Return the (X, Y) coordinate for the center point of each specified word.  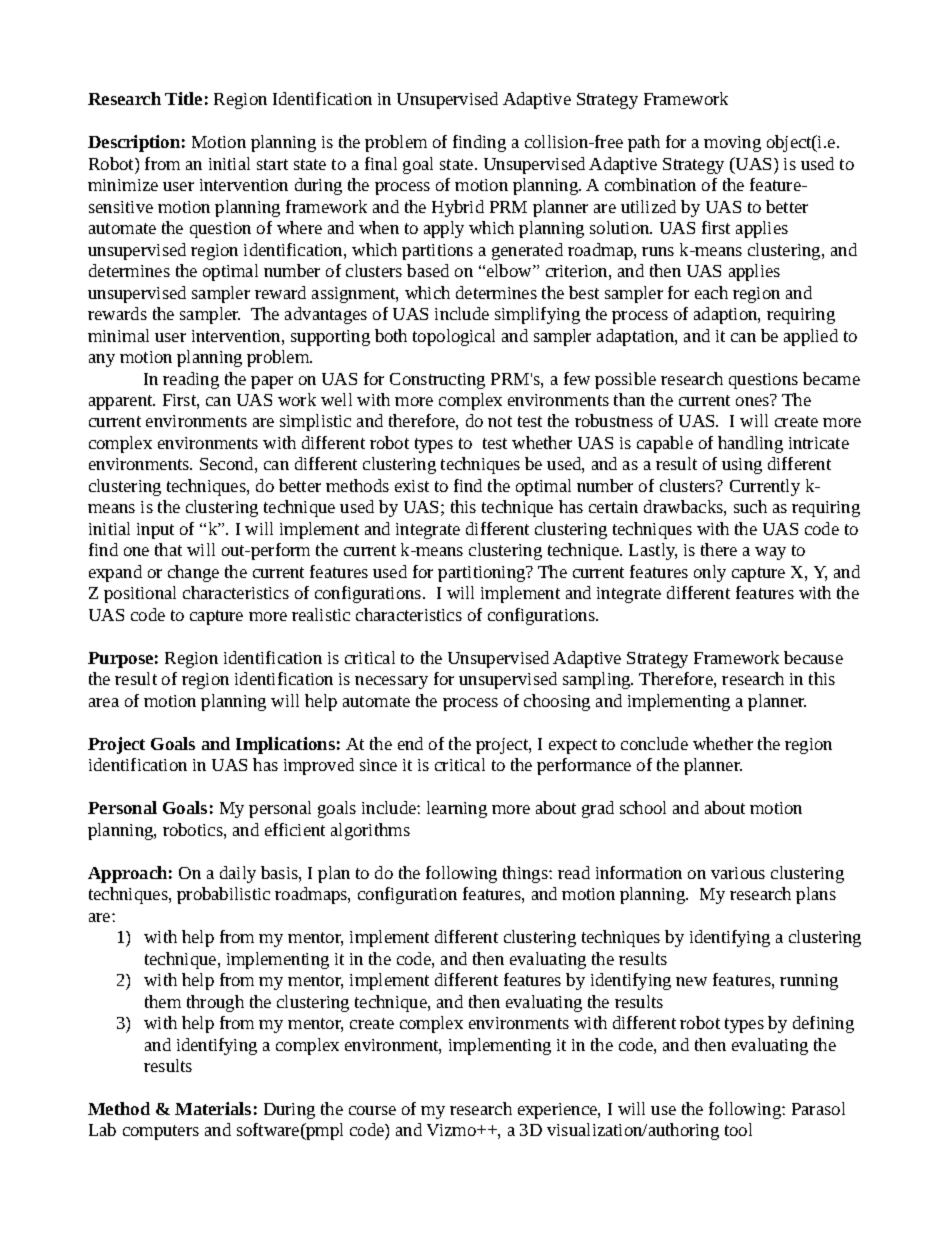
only (710, 573)
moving (732, 144)
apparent (122, 402)
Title (183, 98)
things (526, 874)
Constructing (437, 381)
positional (140, 594)
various (738, 873)
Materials (213, 1108)
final (381, 163)
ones (753, 400)
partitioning (483, 574)
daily (238, 874)
